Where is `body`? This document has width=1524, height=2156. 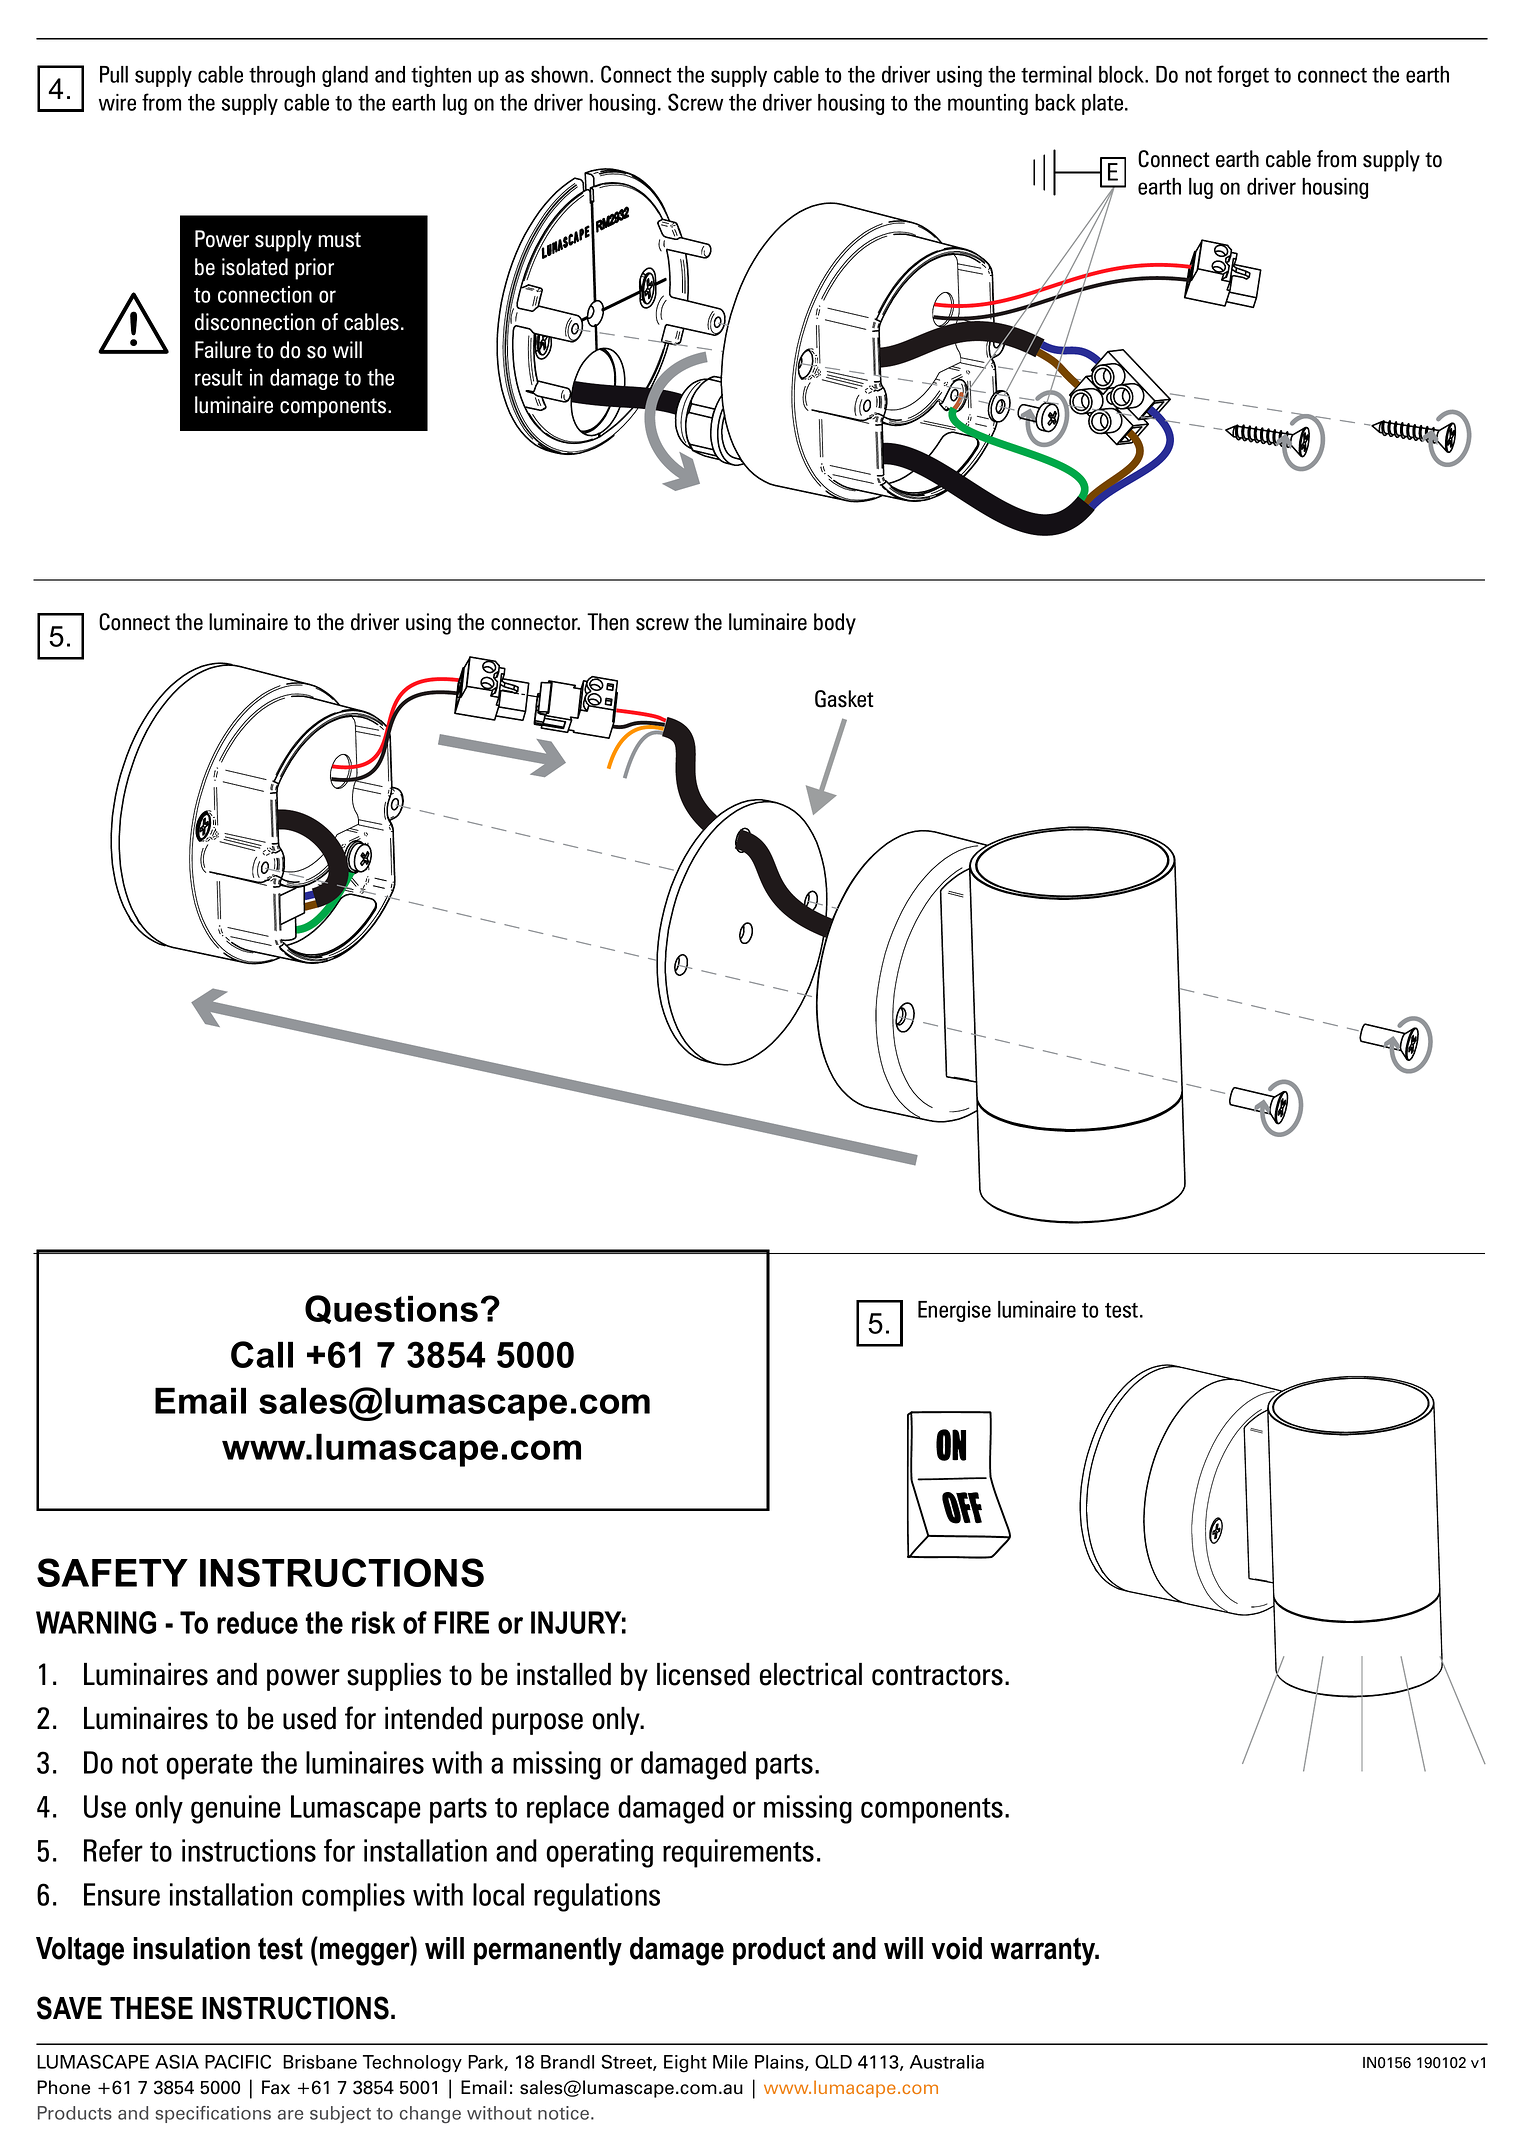 body is located at coordinates (835, 624).
